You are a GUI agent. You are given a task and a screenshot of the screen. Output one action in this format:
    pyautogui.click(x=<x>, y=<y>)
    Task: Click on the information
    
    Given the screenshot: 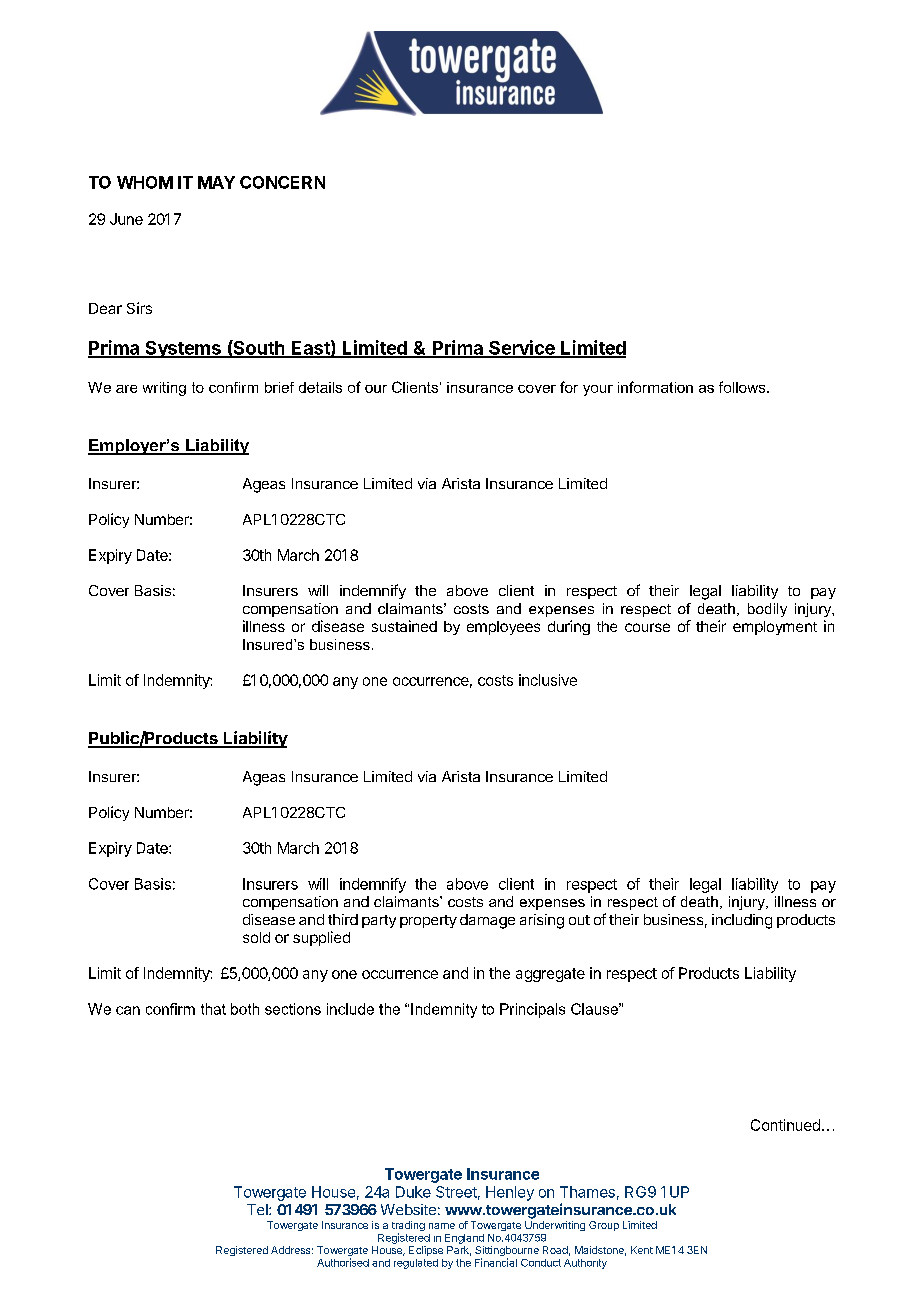 What is the action you would take?
    pyautogui.click(x=655, y=387)
